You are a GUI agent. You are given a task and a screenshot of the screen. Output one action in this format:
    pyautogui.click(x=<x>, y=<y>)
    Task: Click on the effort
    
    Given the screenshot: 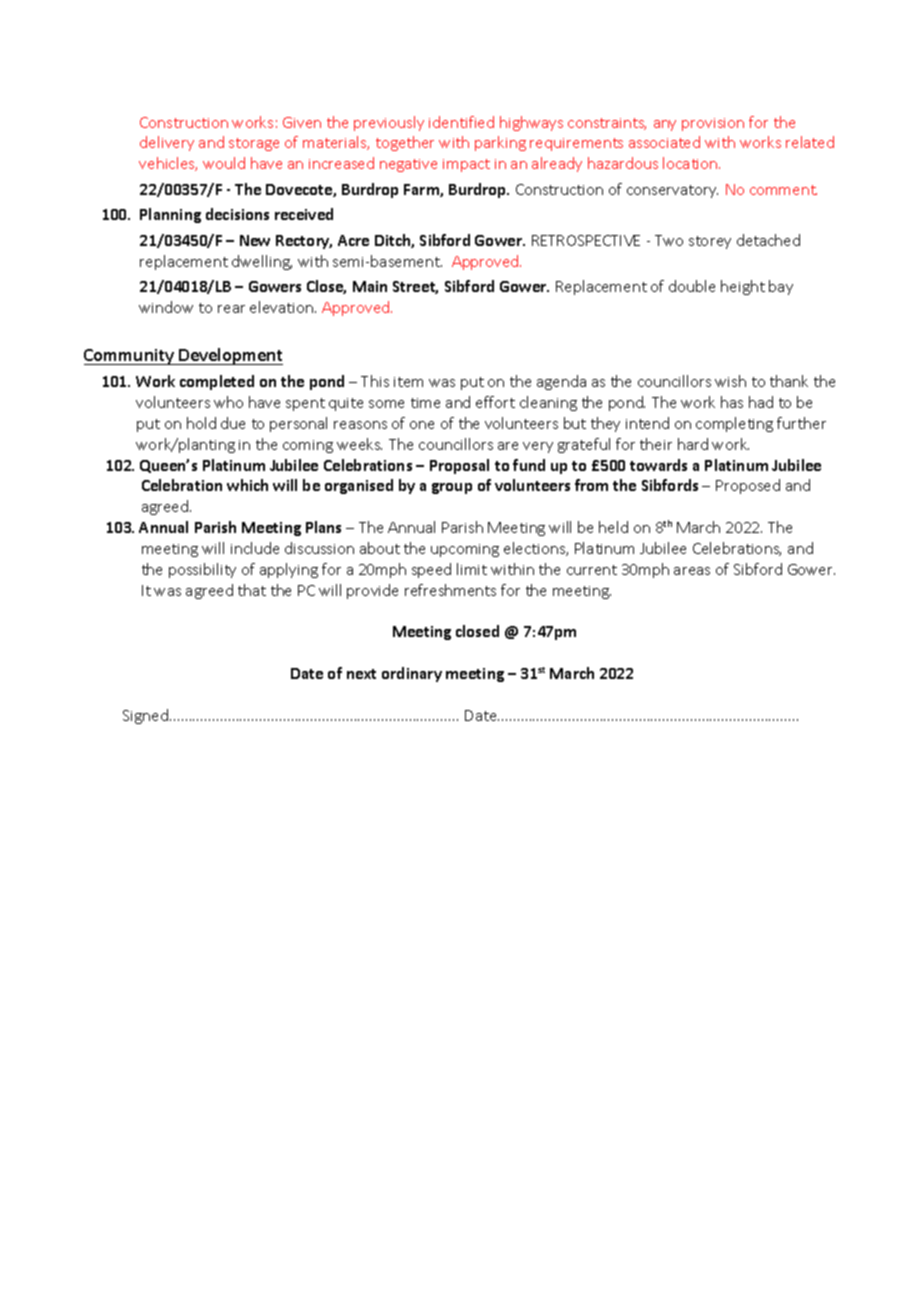 What is the action you would take?
    pyautogui.click(x=495, y=402)
